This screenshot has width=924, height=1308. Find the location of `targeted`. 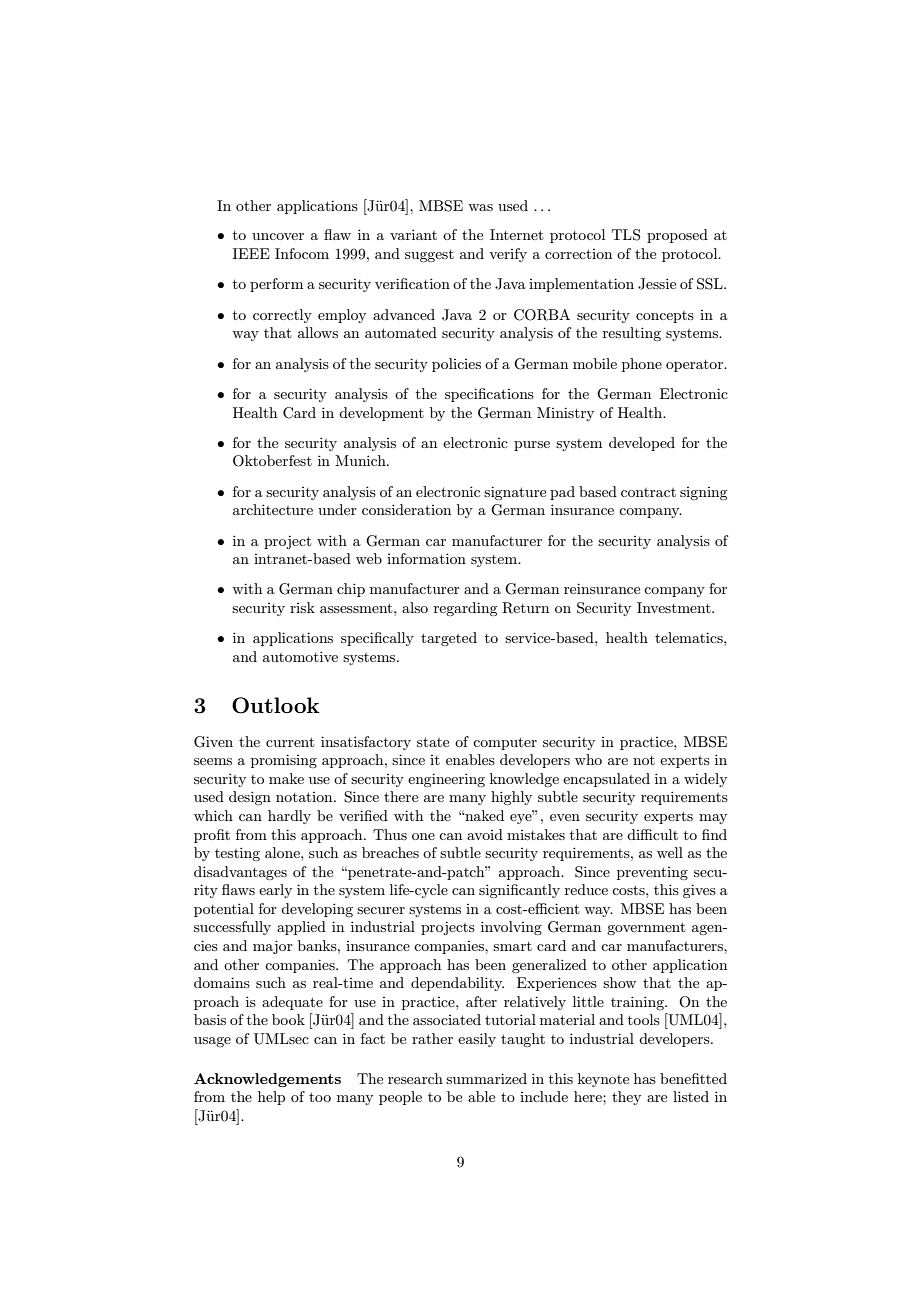

targeted is located at coordinates (449, 639).
